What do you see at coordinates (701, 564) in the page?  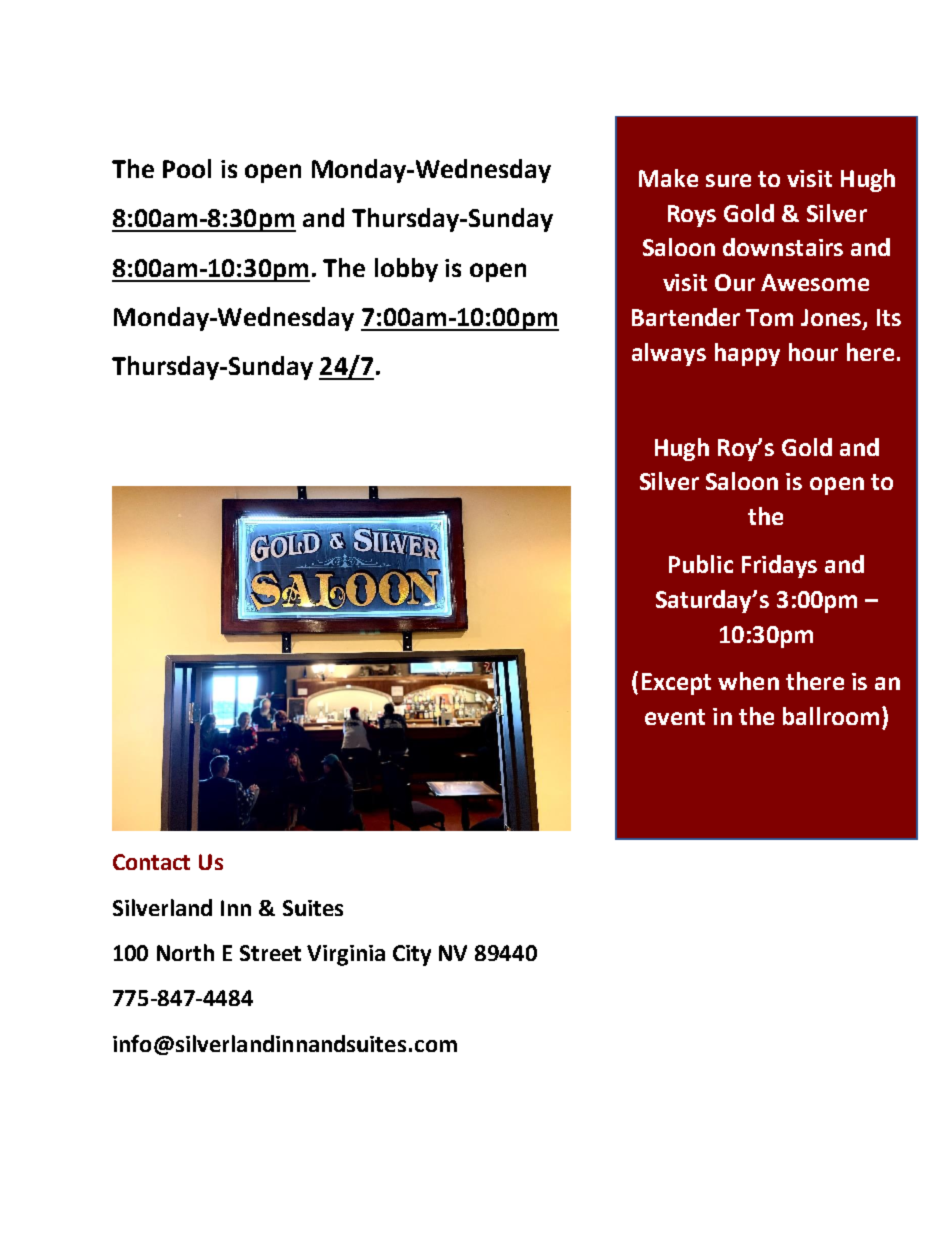 I see `Public` at bounding box center [701, 564].
